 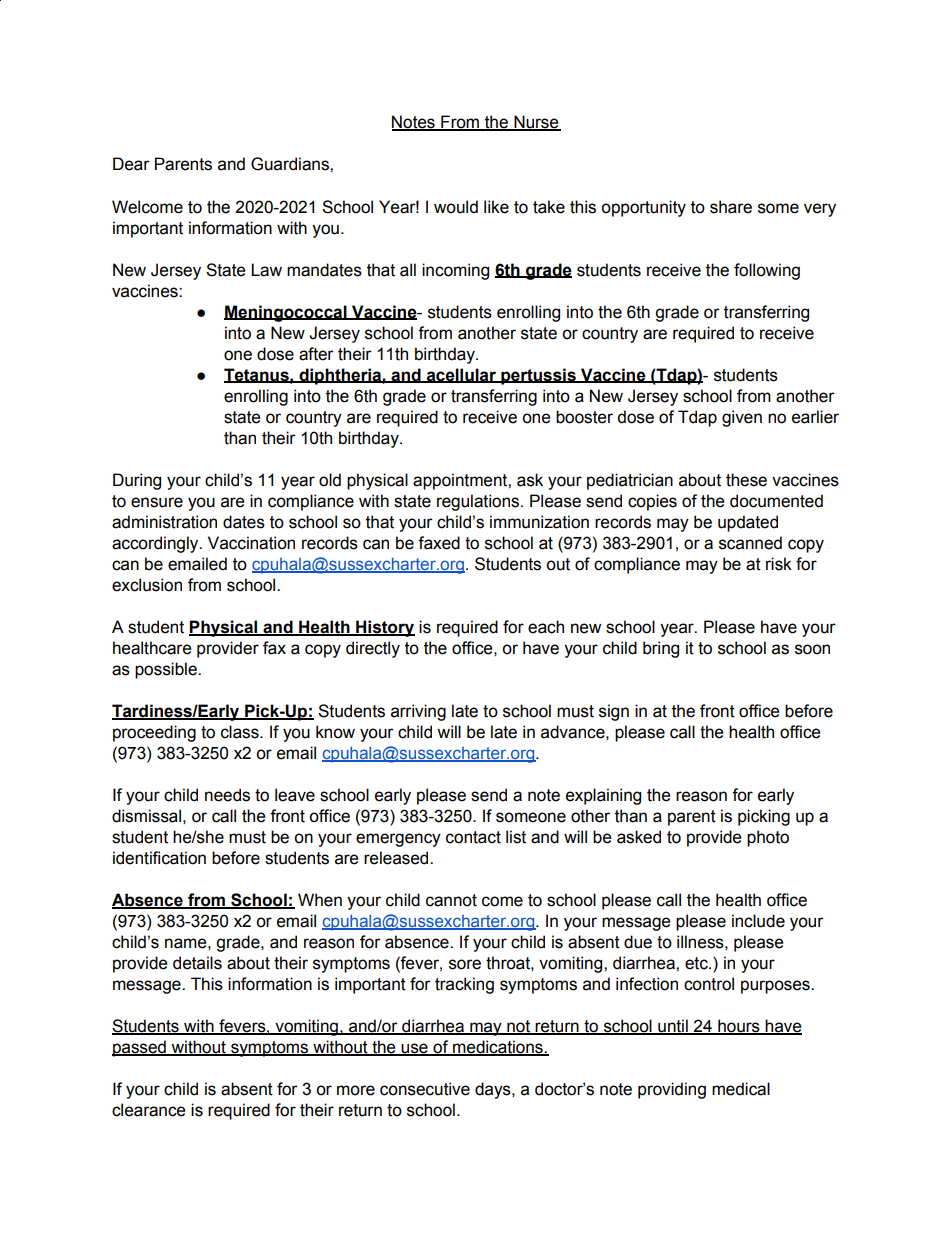 What do you see at coordinates (494, 1090) in the screenshot?
I see `days` at bounding box center [494, 1090].
